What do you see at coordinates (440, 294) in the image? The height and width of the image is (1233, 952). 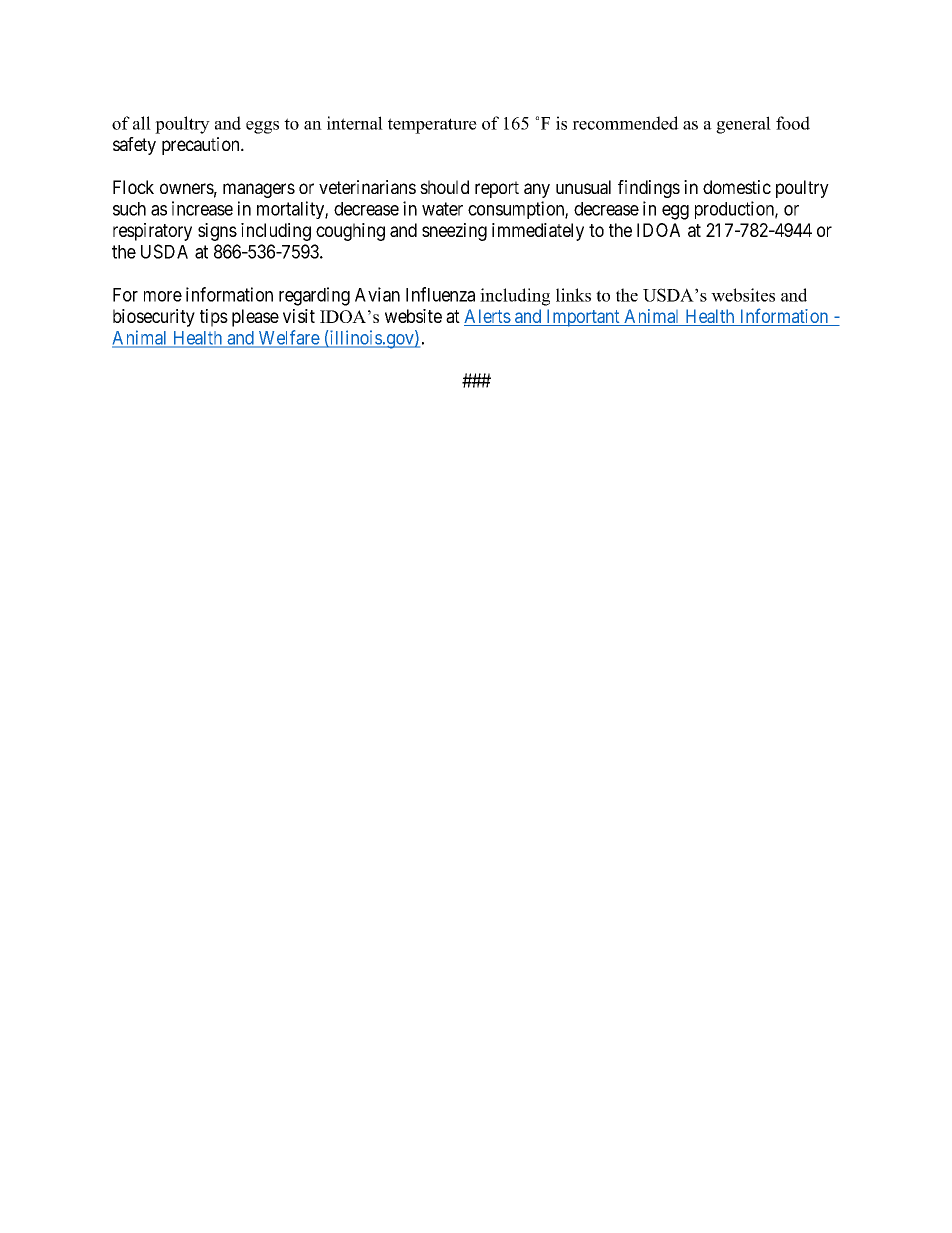 I see `Influenza` at bounding box center [440, 294].
